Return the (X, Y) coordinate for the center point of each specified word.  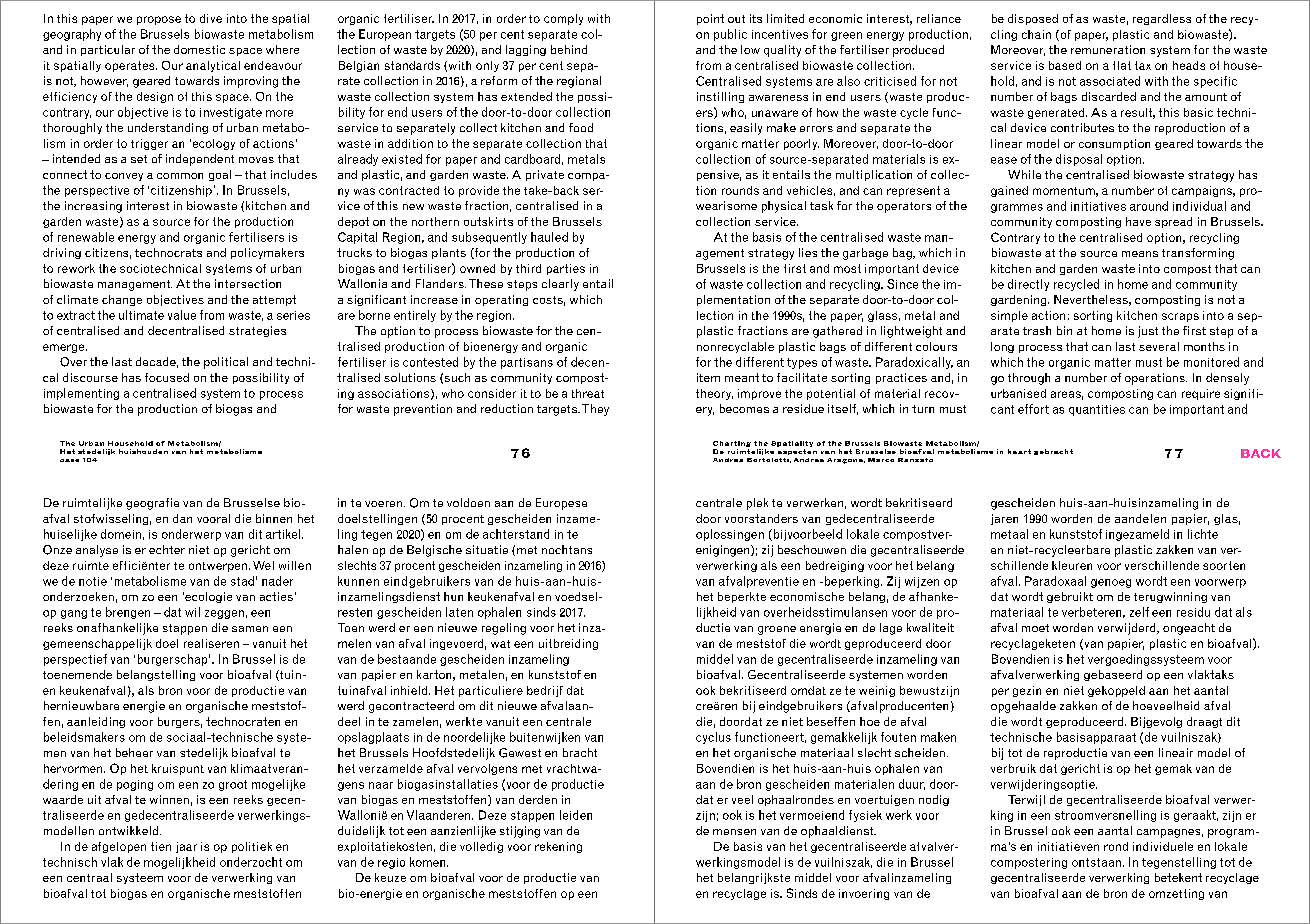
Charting (732, 445)
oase (69, 460)
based (1065, 65)
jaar (186, 847)
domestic (199, 49)
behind (569, 49)
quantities (1097, 410)
